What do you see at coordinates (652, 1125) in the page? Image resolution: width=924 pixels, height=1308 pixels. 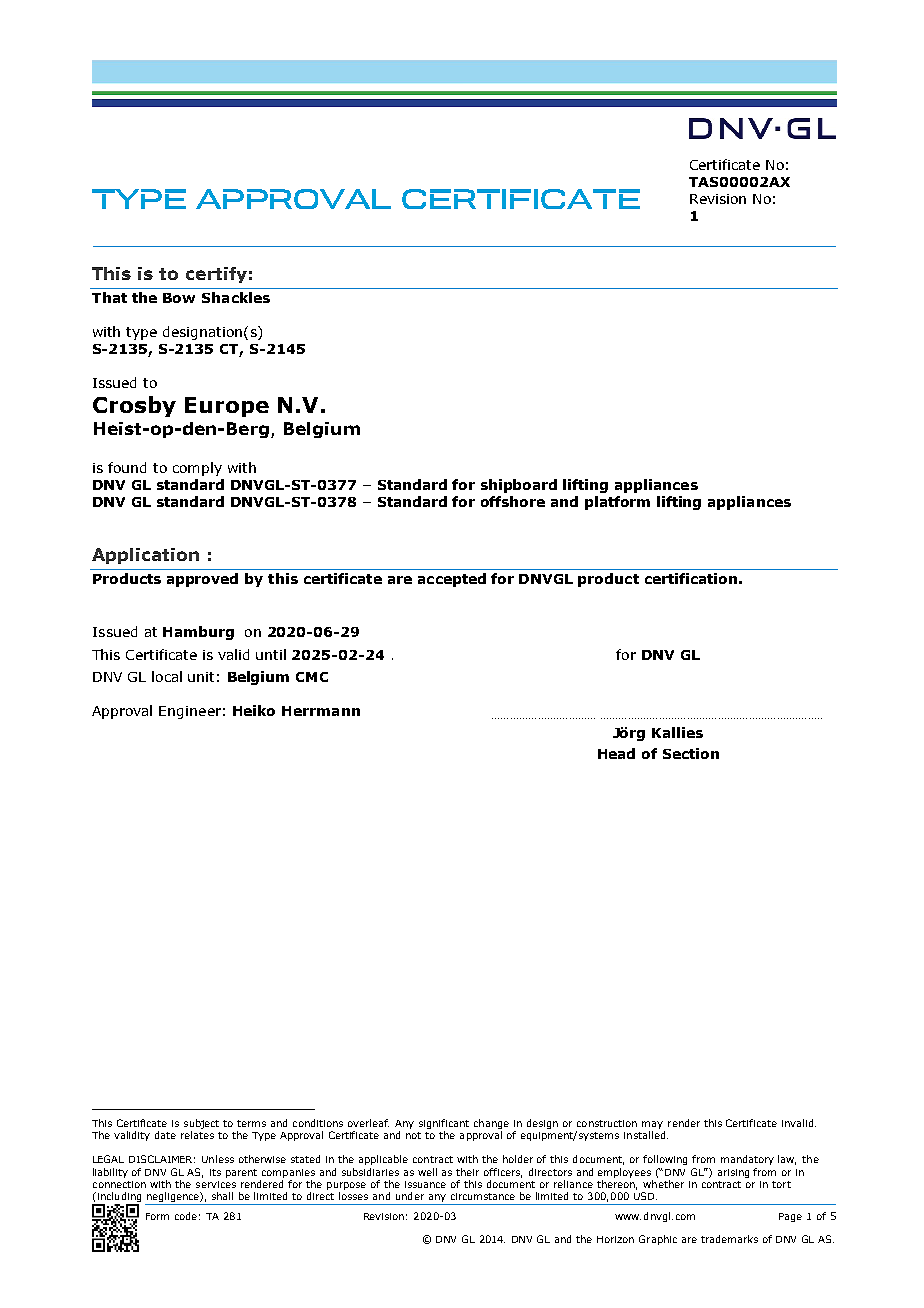 I see `may` at bounding box center [652, 1125].
